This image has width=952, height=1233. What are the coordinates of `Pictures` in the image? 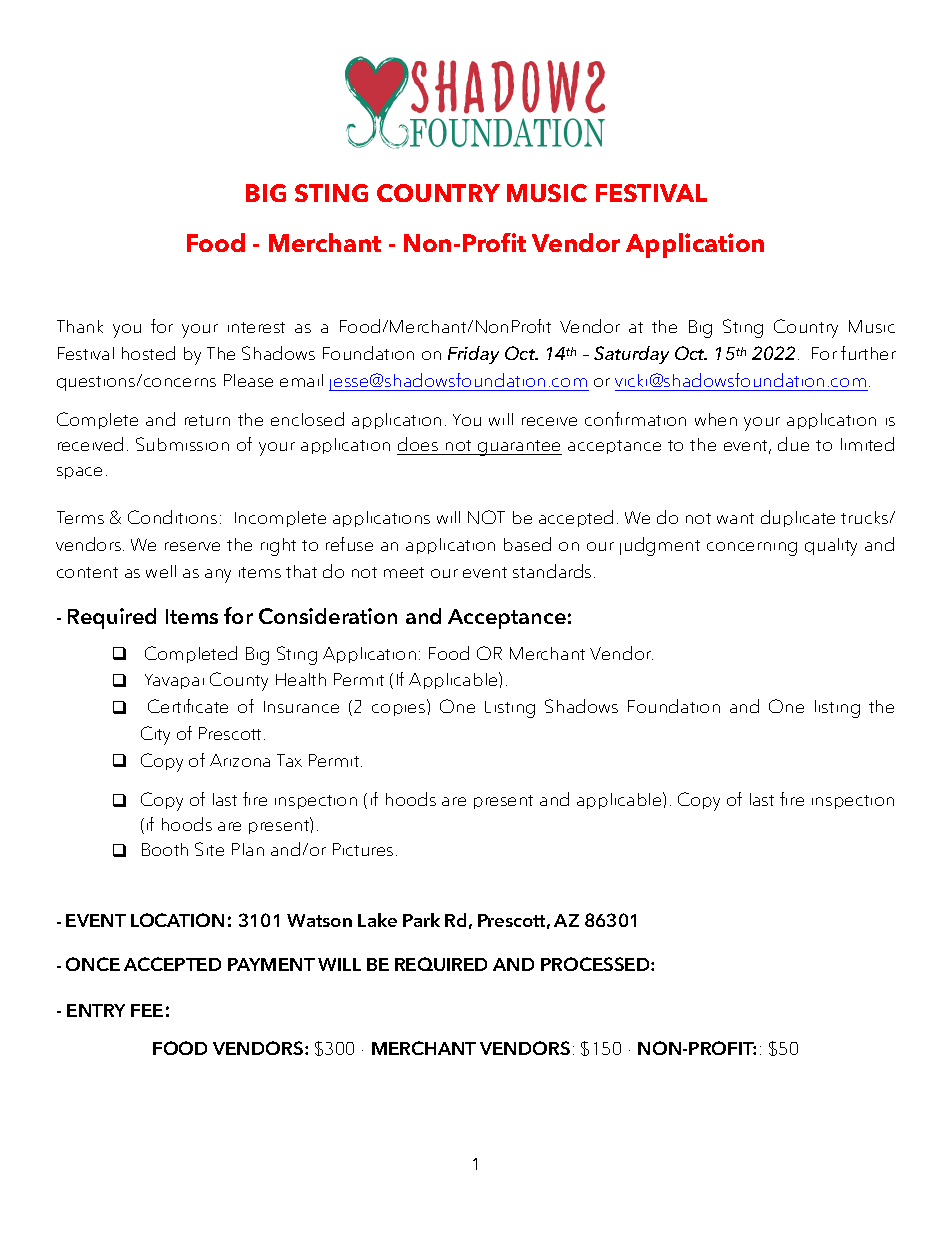 It's located at (363, 849).
